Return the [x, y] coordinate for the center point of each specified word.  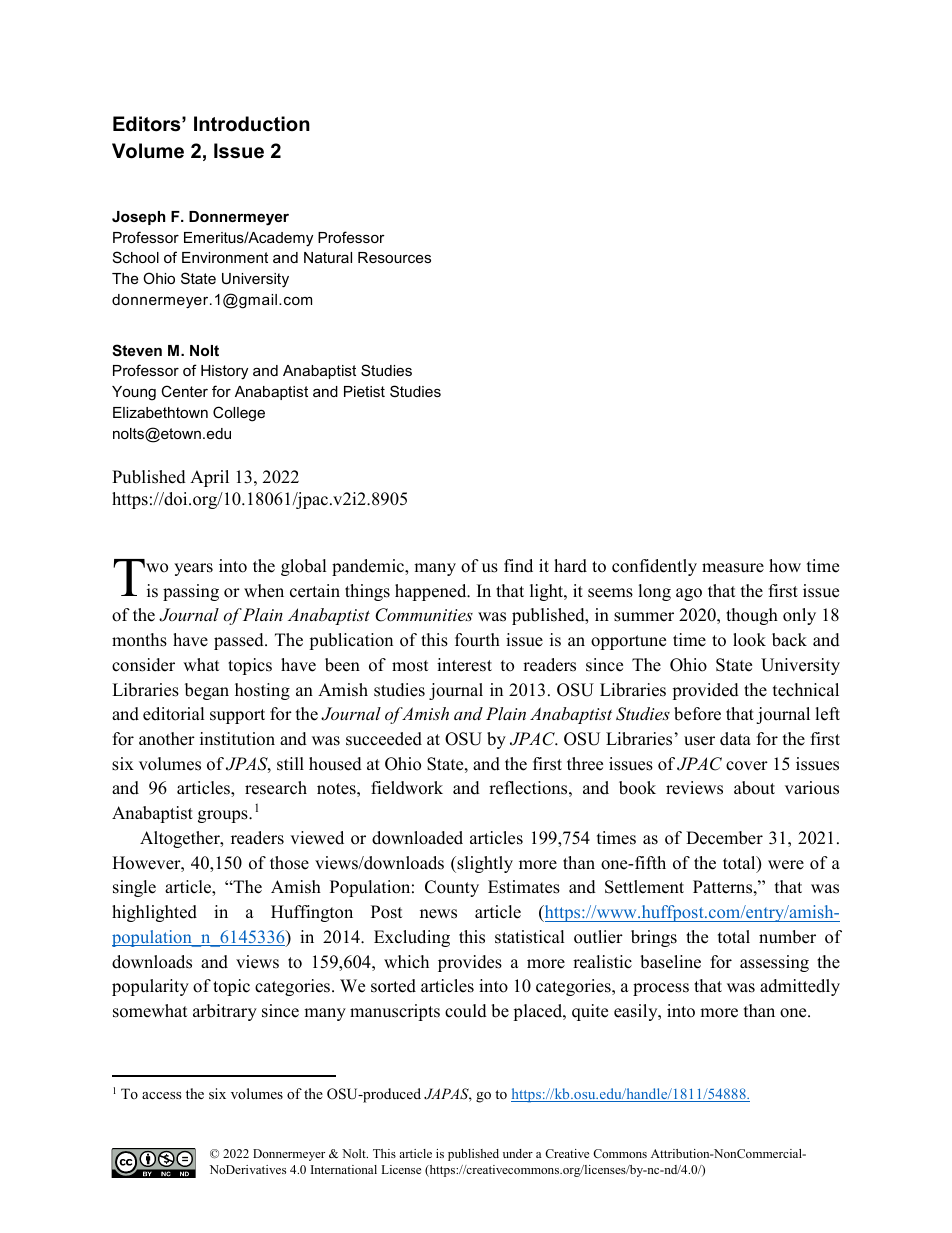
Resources [394, 257]
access [161, 1095]
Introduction [252, 124]
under [518, 1153]
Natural [328, 257]
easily [637, 1012]
